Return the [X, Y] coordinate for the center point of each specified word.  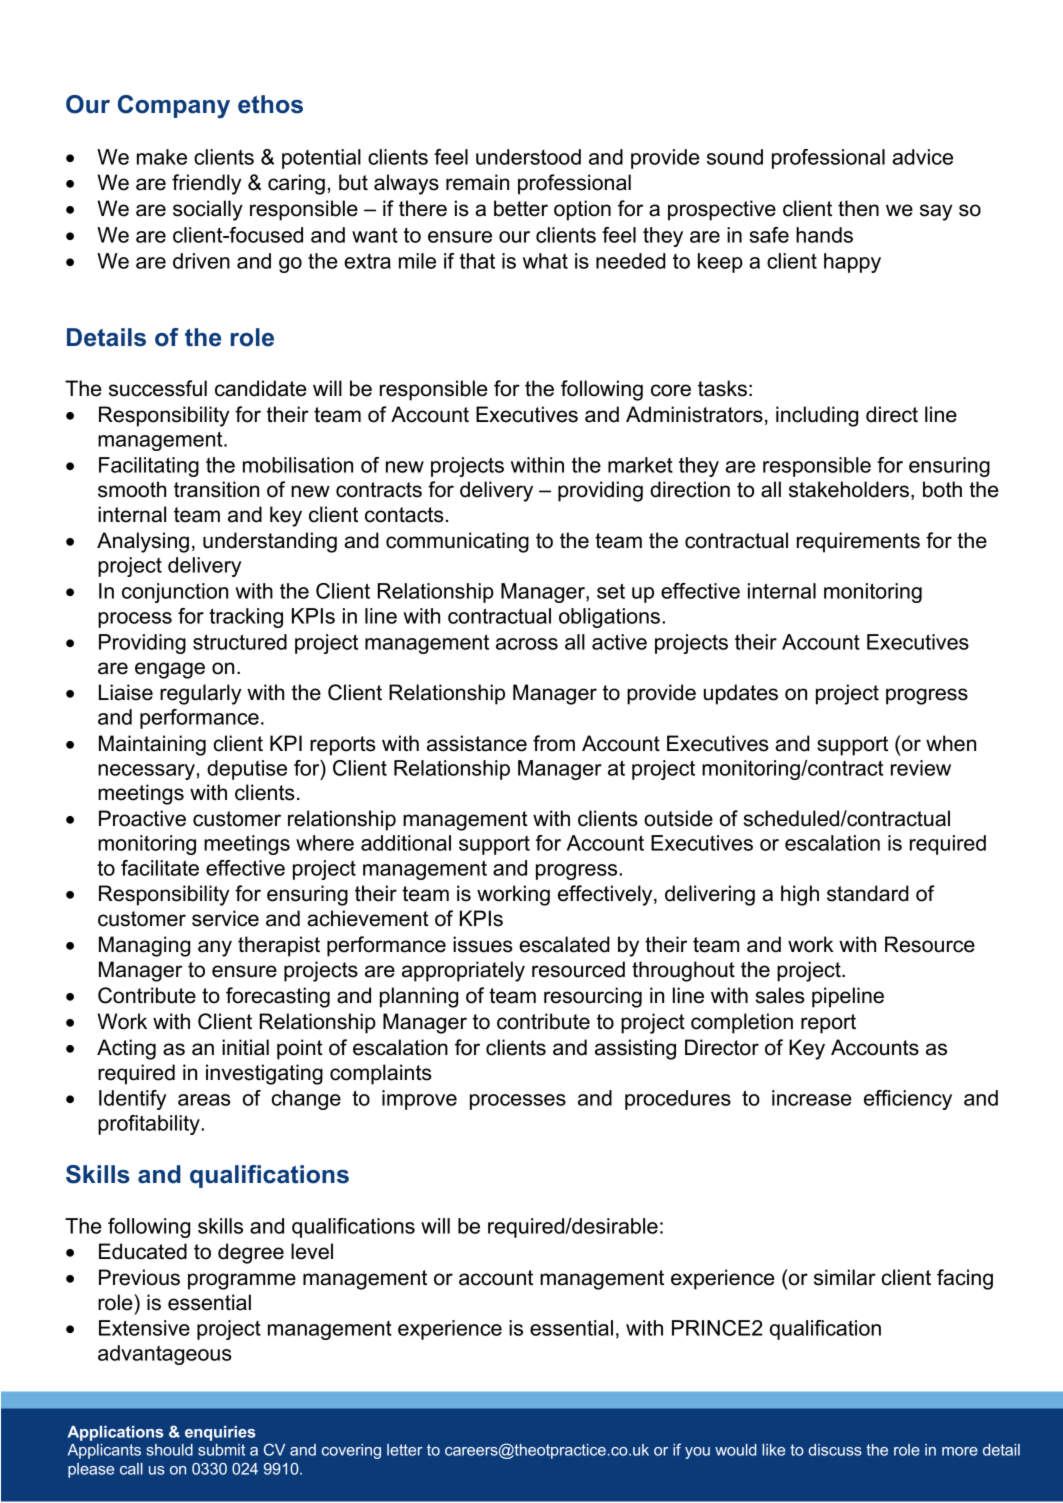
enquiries [220, 1433]
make [162, 157]
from [554, 743]
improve [419, 1100]
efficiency [908, 1100]
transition [216, 489]
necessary [146, 772]
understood [528, 157]
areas [204, 1100]
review [921, 768]
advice [922, 157]
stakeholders [849, 489]
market [640, 465]
